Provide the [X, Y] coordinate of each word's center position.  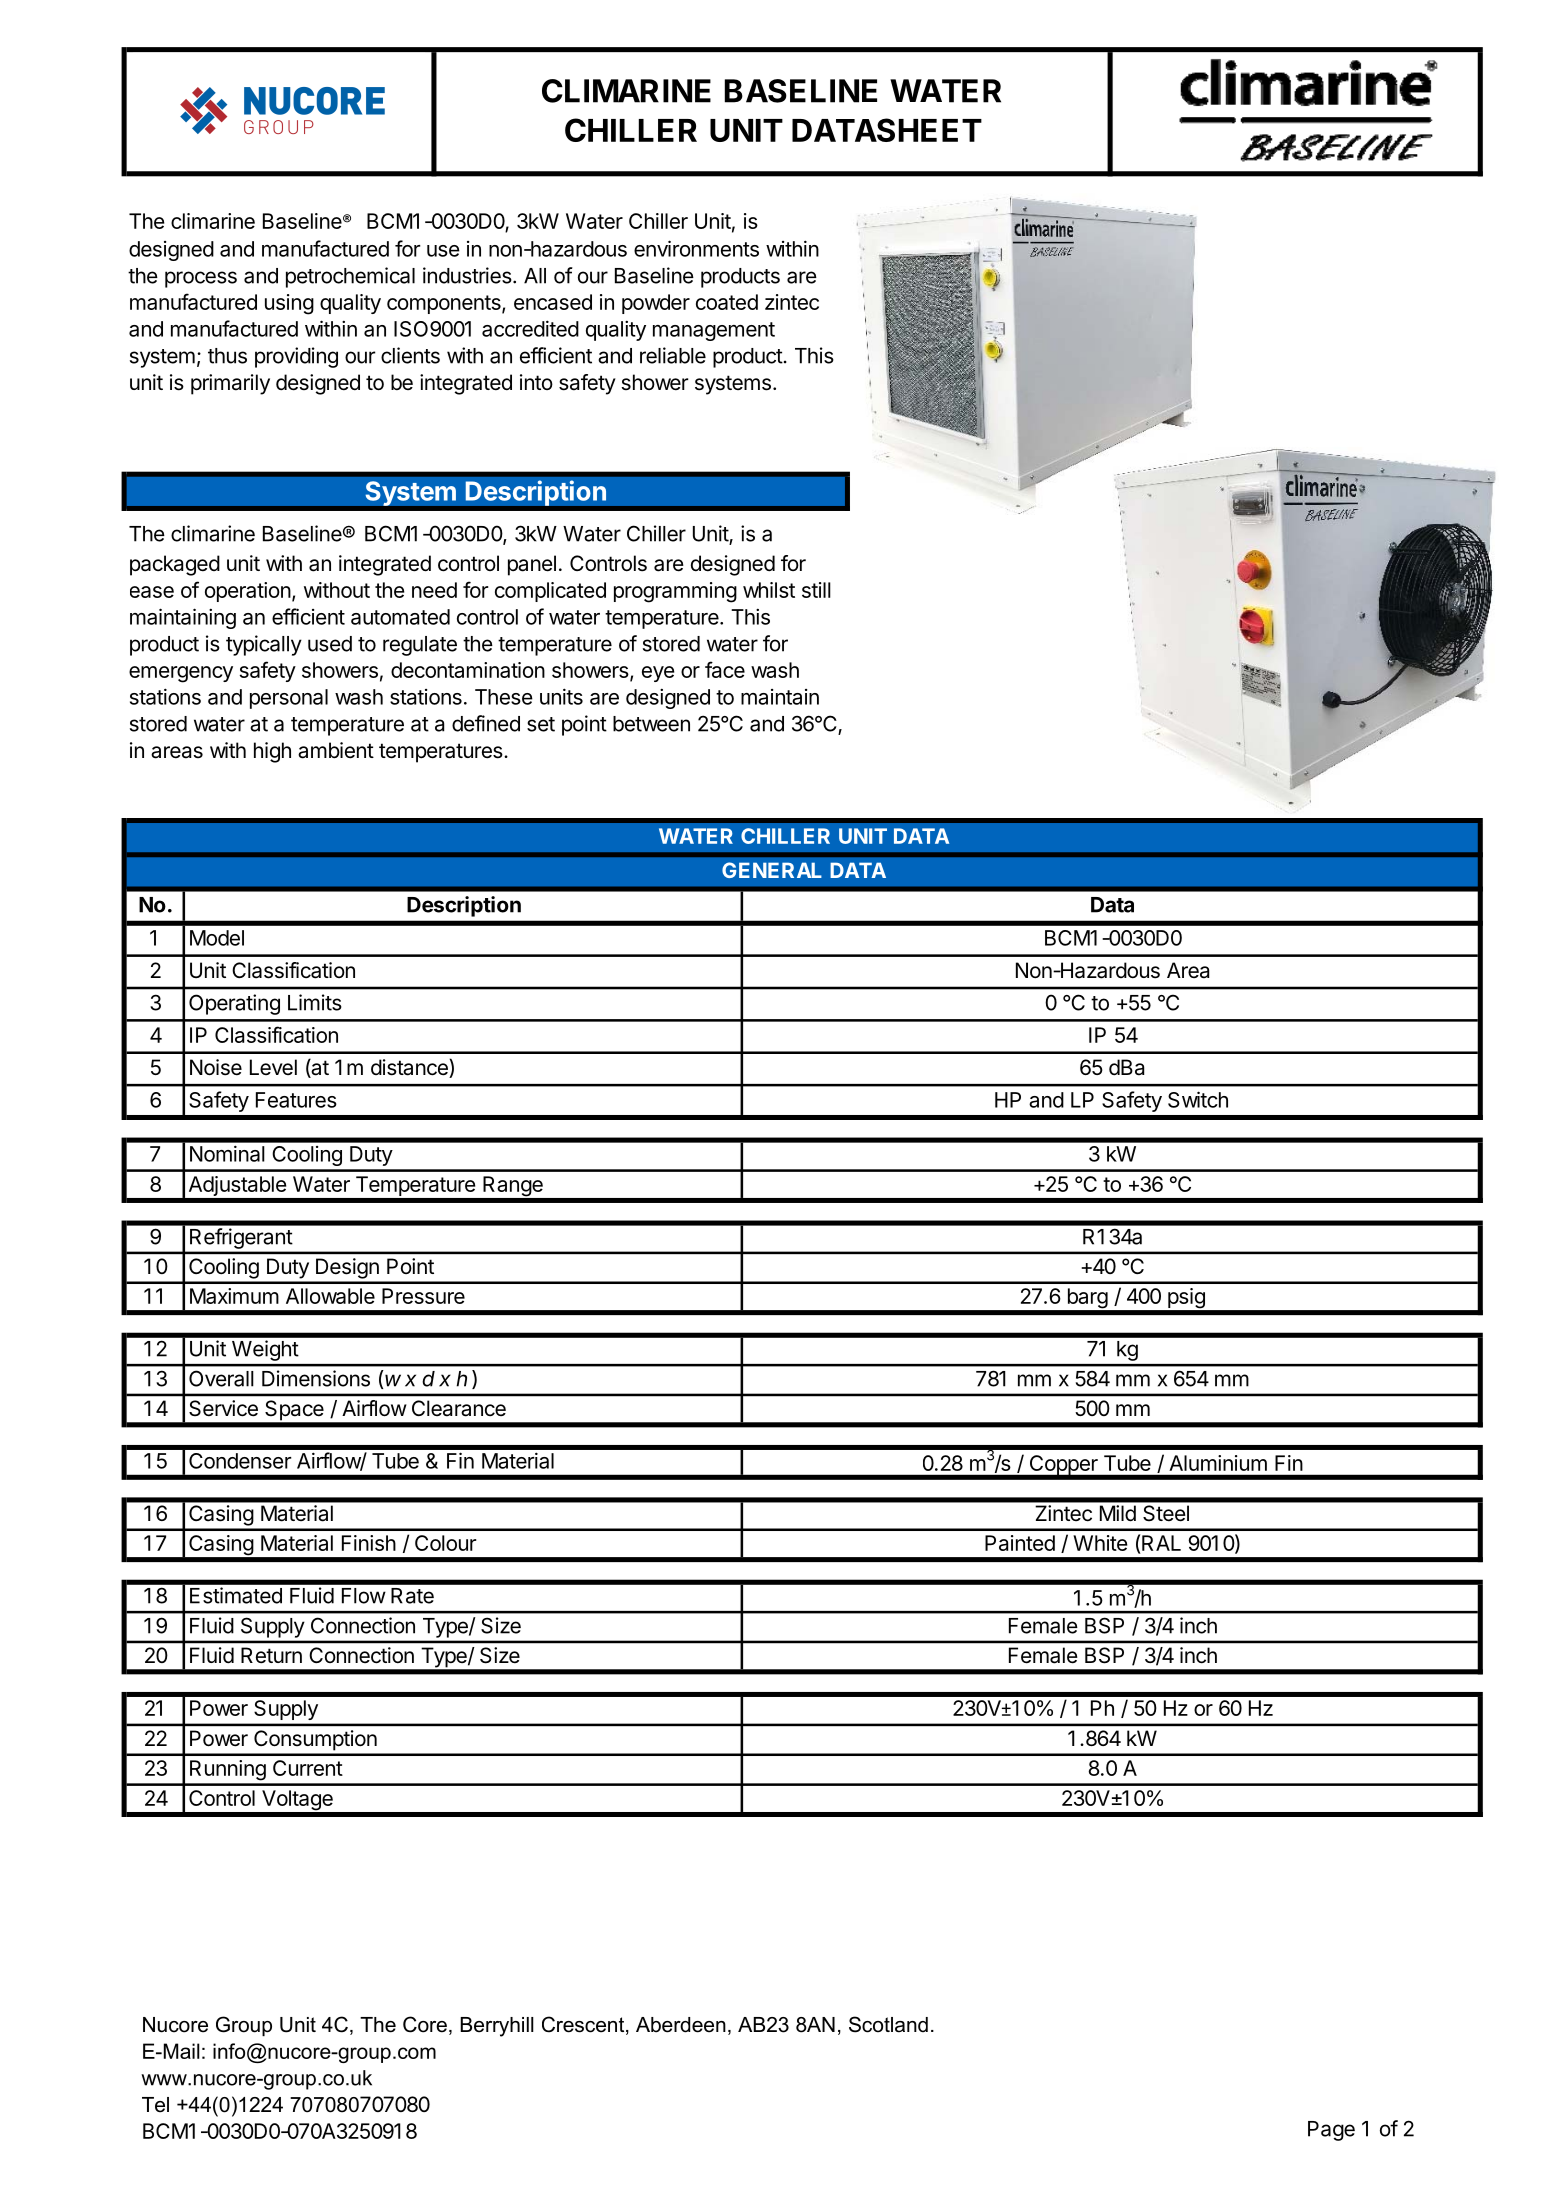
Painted [1020, 1543]
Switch [1198, 1099]
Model [217, 938]
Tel [155, 2105]
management [714, 331]
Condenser [240, 1461]
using [289, 304]
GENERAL [772, 870]
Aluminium [1218, 1463]
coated [727, 302]
